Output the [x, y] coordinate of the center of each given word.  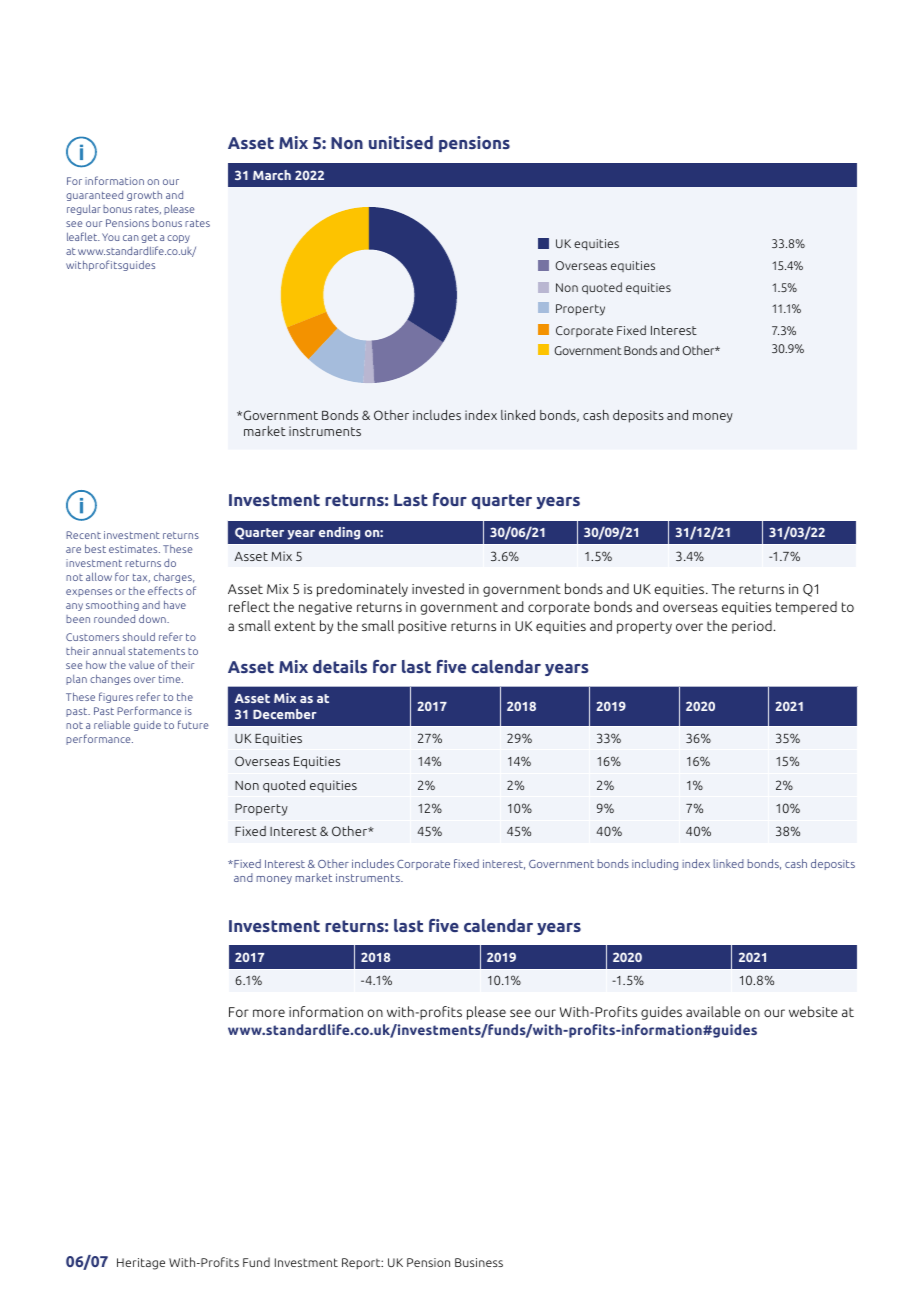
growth [144, 196]
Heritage [141, 1264]
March [272, 175]
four [450, 499]
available [713, 1011]
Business [479, 1262]
